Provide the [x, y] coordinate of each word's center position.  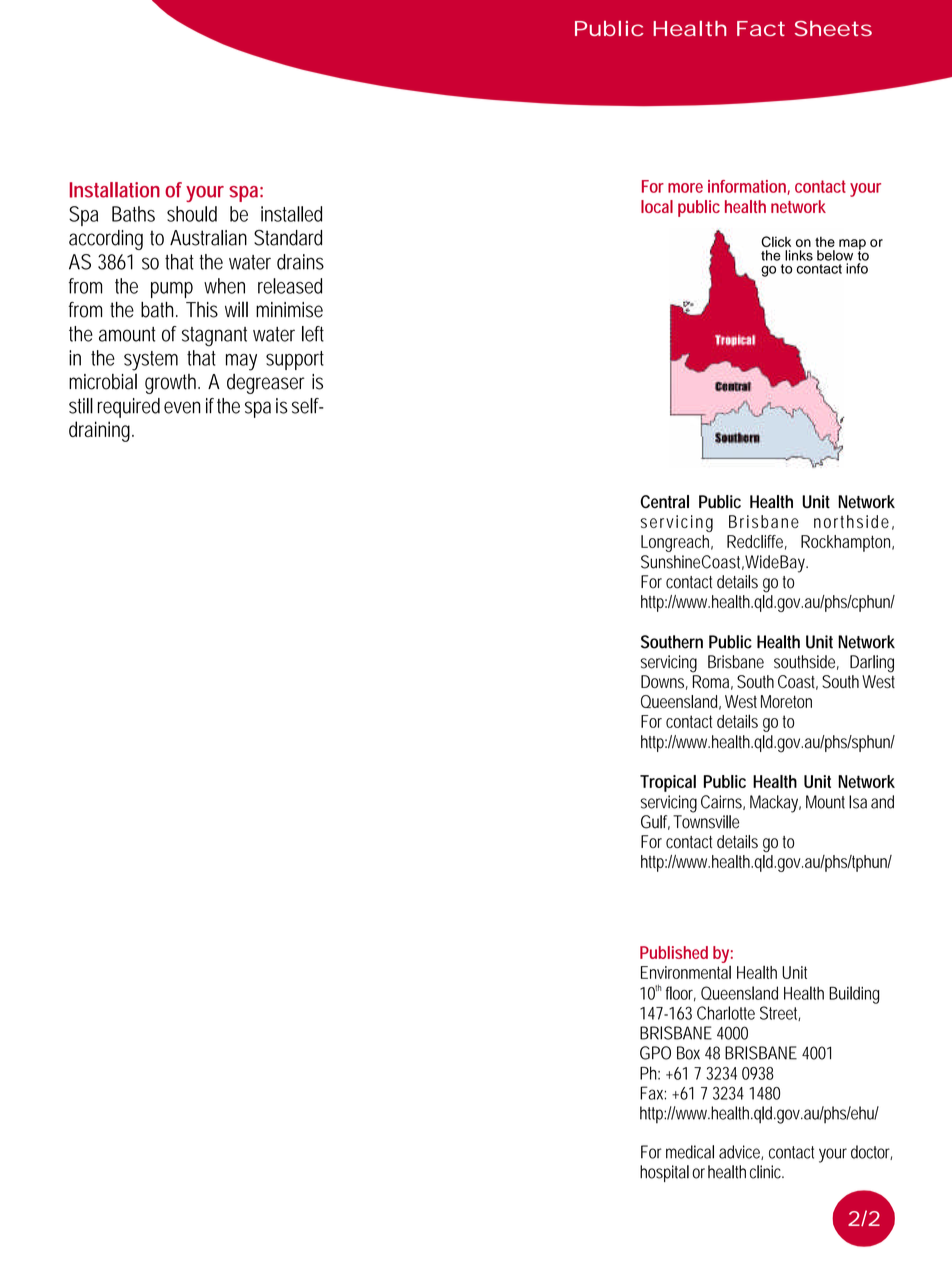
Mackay [775, 804]
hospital [664, 1173]
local [657, 206]
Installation [115, 190]
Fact [761, 28]
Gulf [655, 822]
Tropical [668, 783]
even [182, 407]
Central [665, 502]
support [295, 360]
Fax [653, 1093]
